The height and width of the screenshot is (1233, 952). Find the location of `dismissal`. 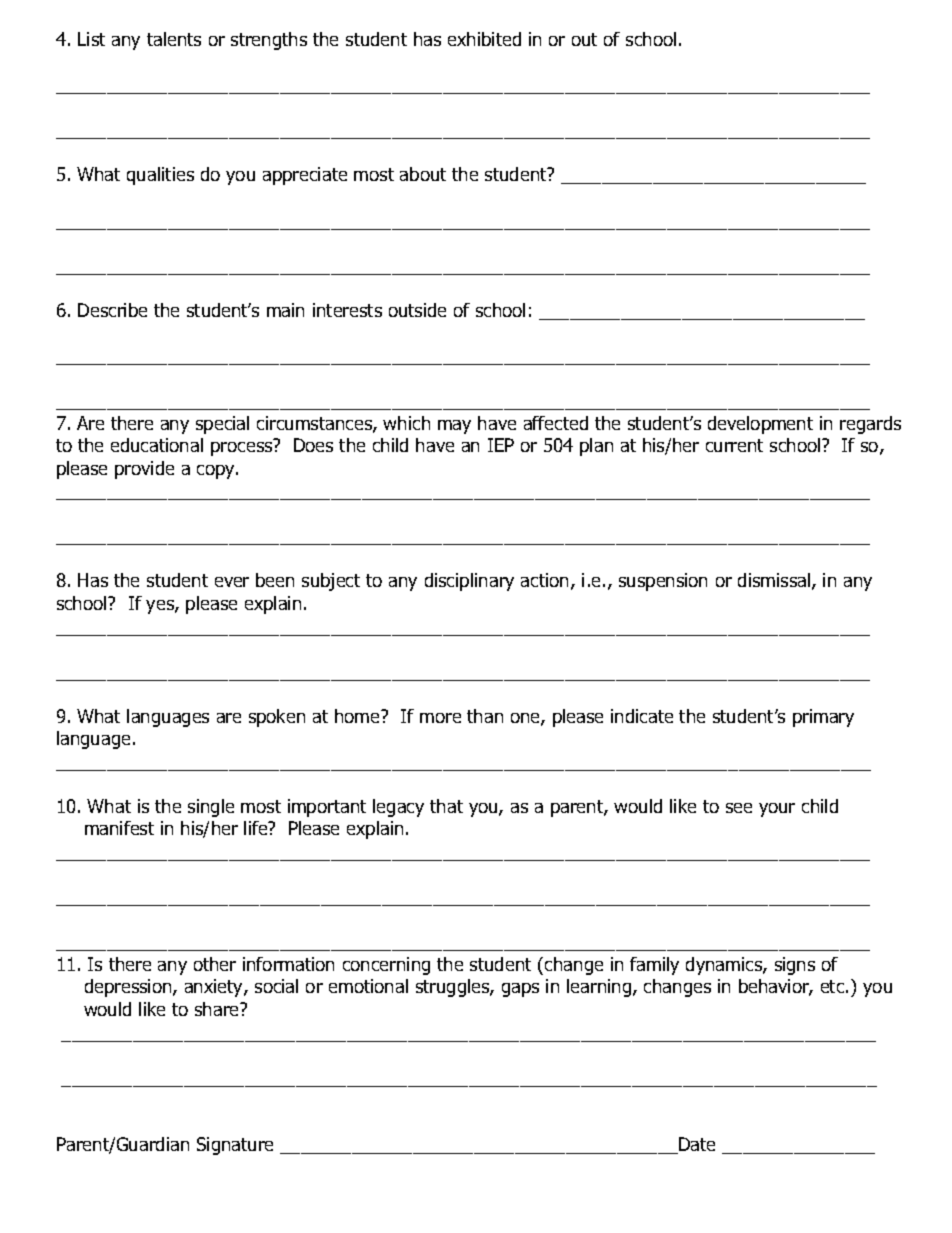

dismissal is located at coordinates (775, 581).
